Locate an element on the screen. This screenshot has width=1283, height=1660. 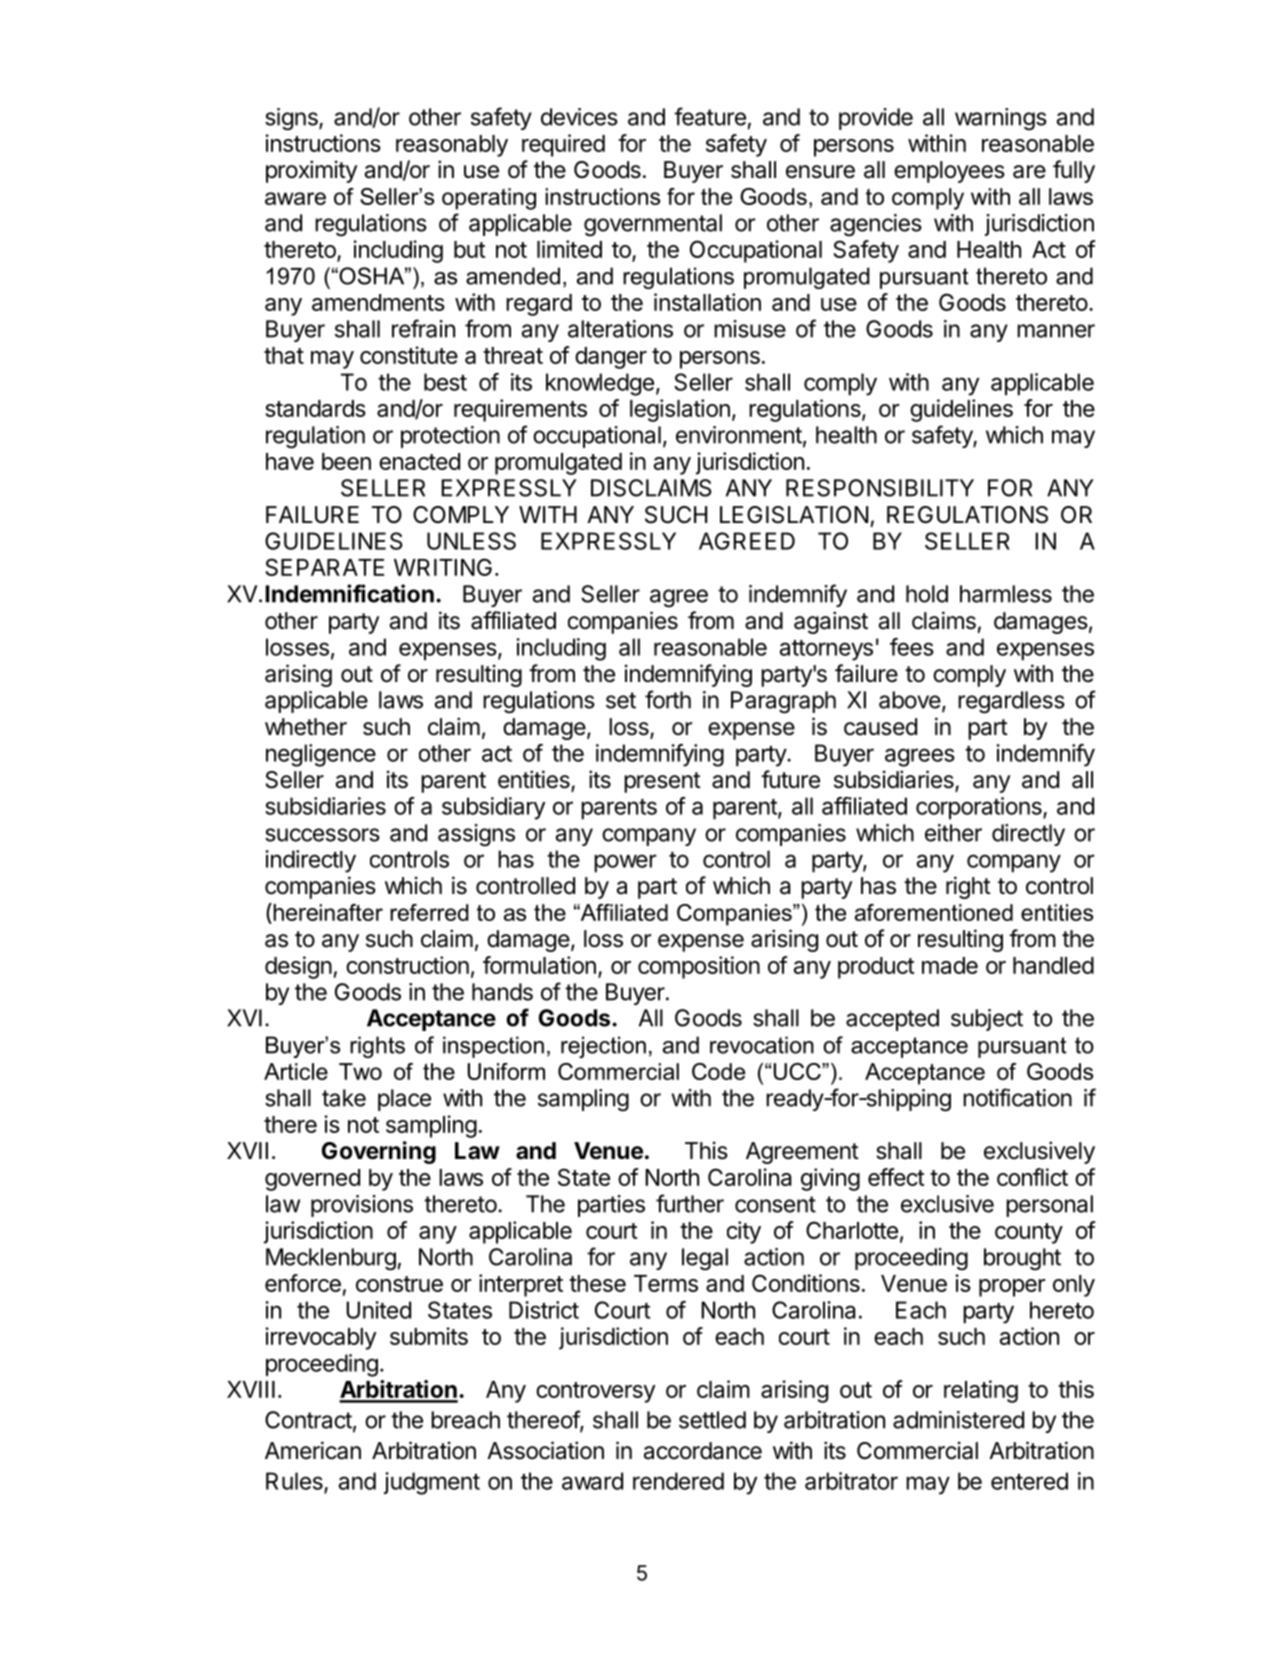
place is located at coordinates (404, 1100).
